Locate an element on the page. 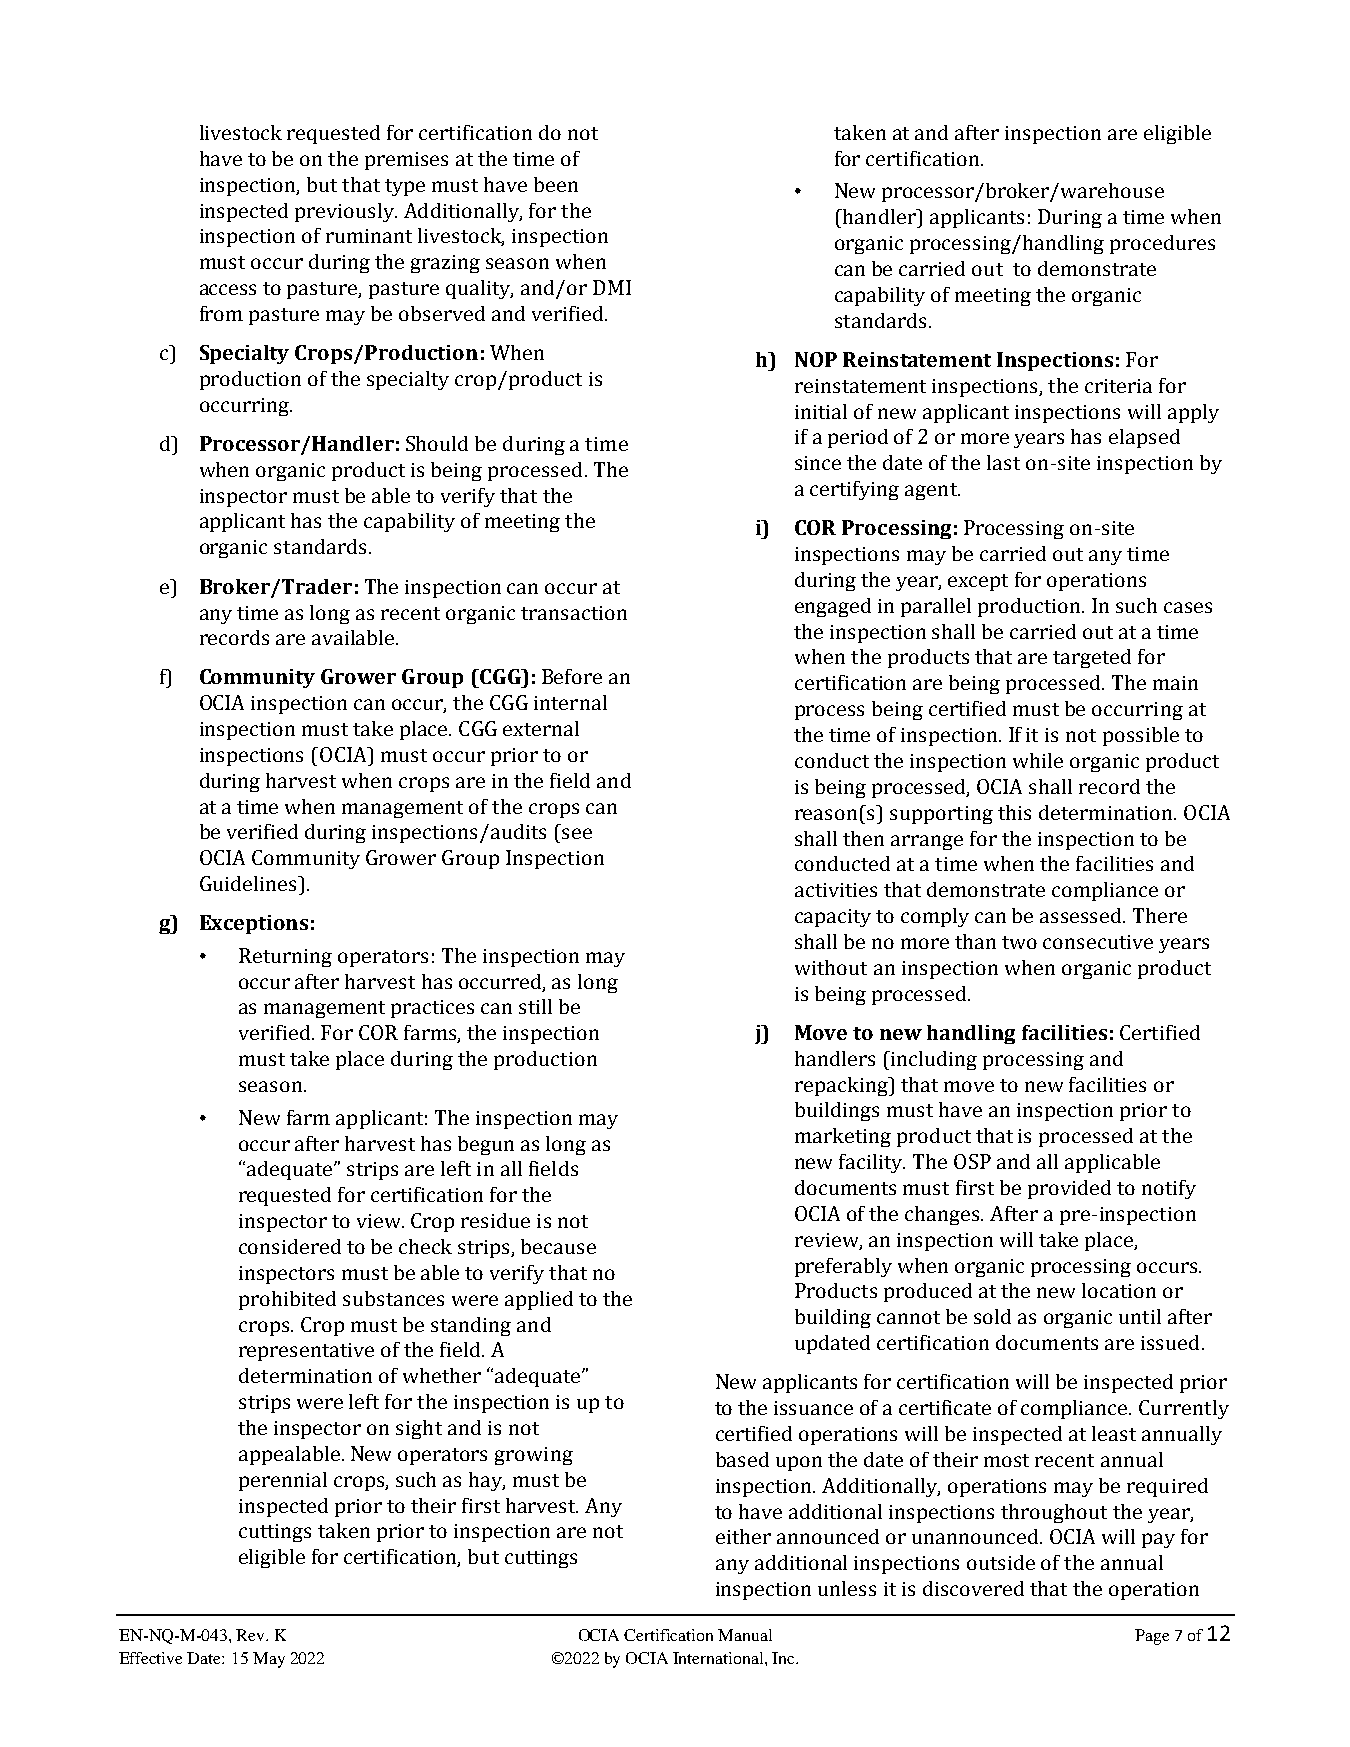 This page has height=1747, width=1350. Guidelines is located at coordinates (249, 883).
